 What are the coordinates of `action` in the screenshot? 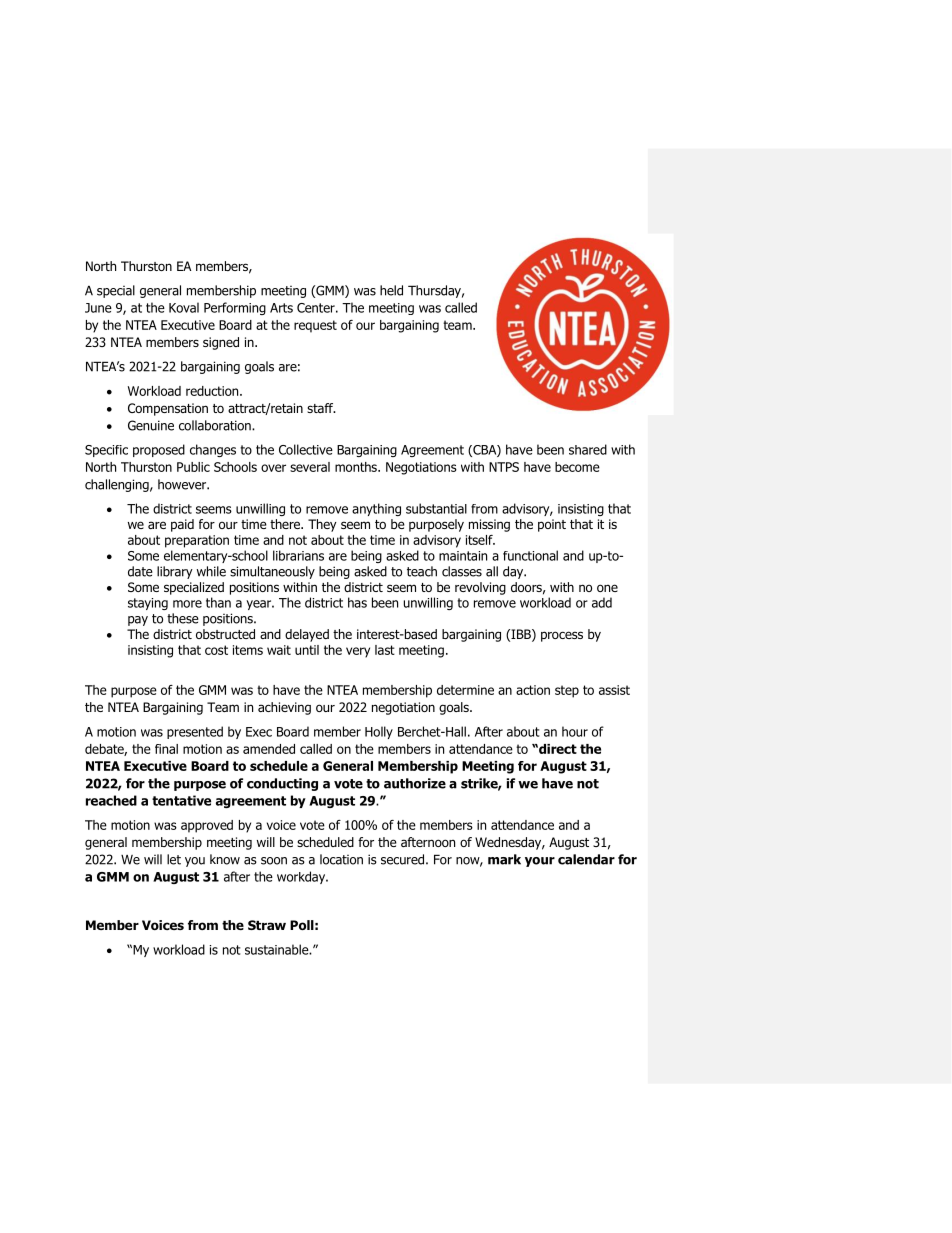 It's located at (533, 690).
